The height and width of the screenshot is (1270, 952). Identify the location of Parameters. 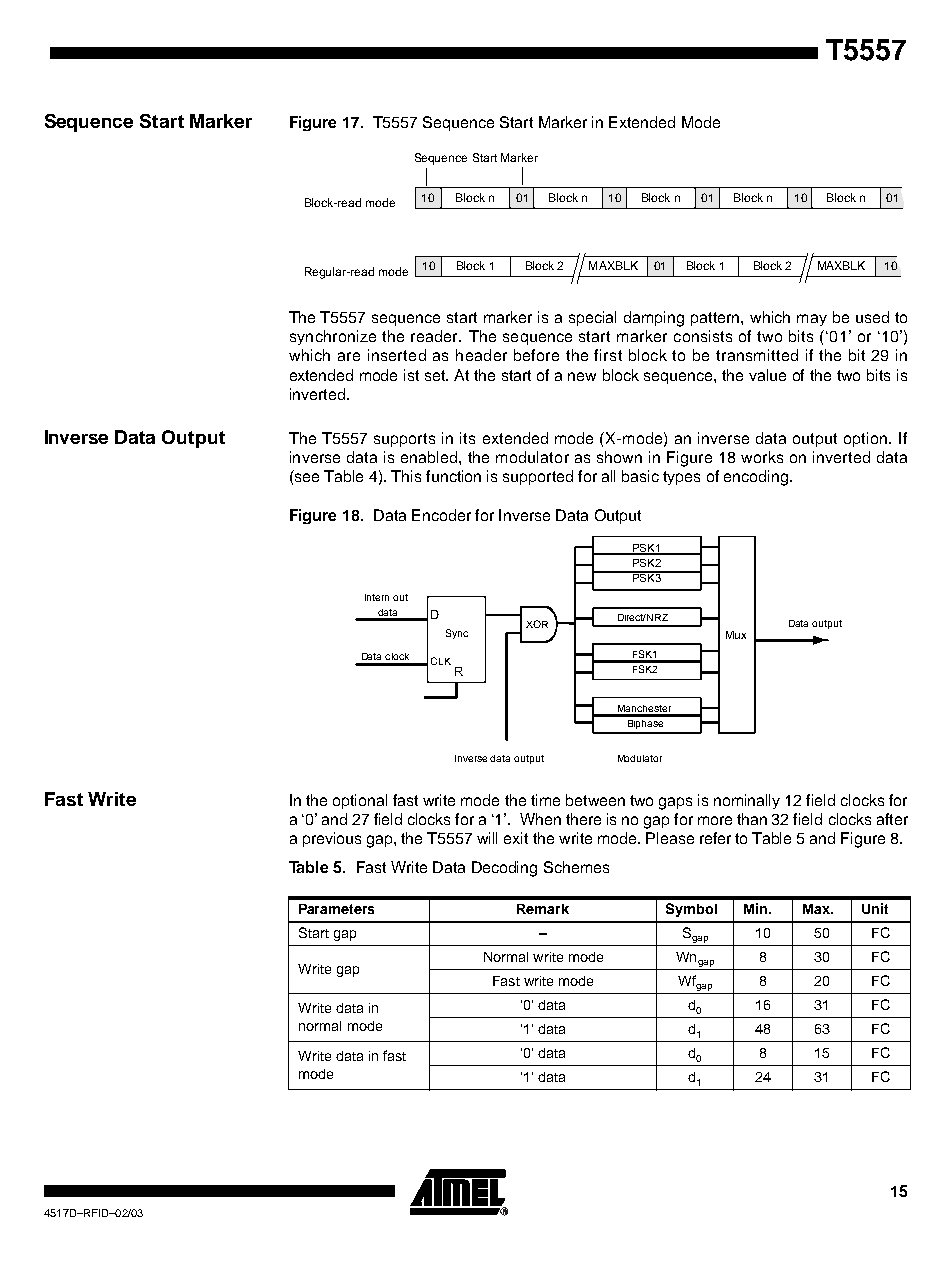
(336, 909).
